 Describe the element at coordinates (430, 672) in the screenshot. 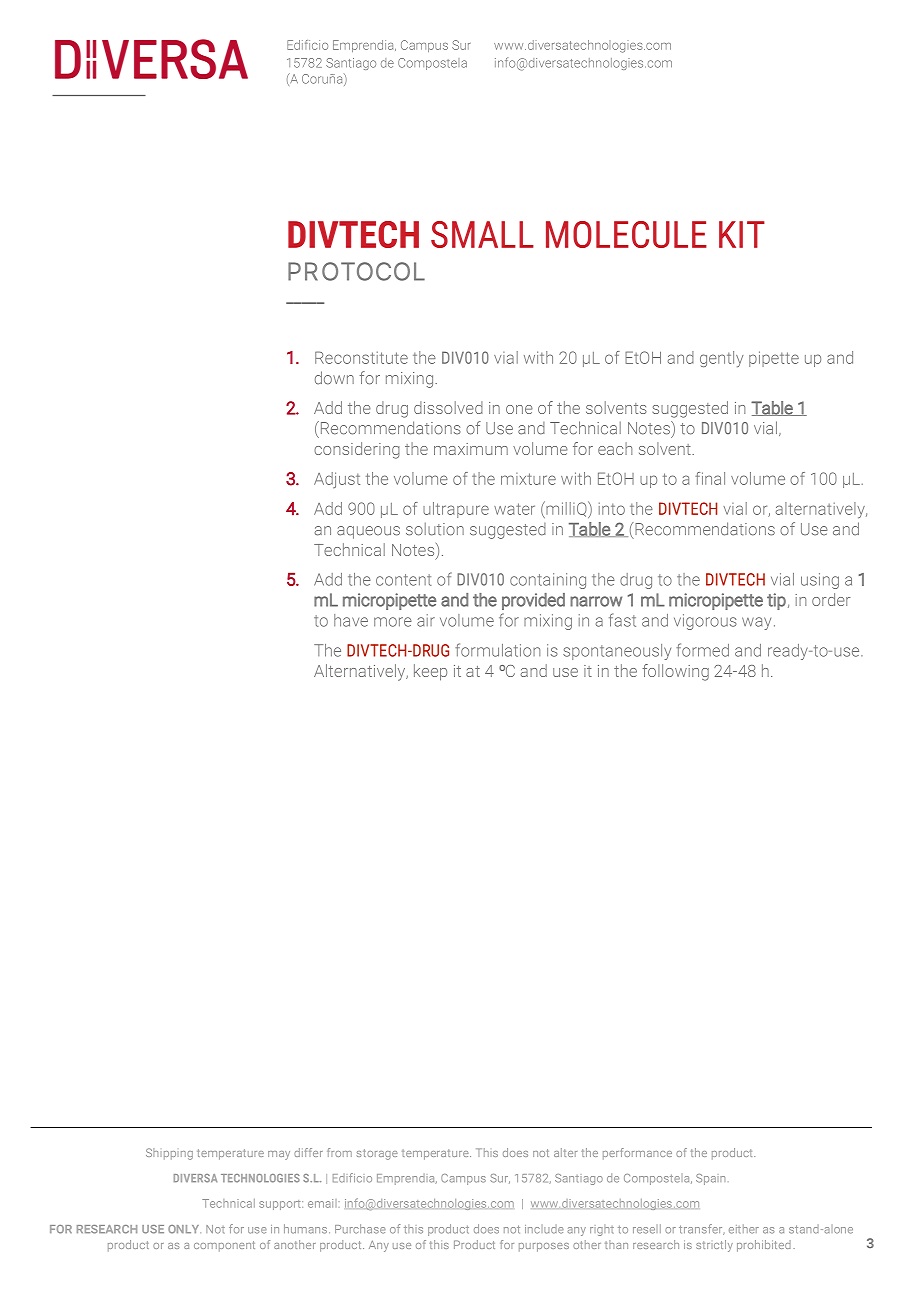

I see `keep` at that location.
